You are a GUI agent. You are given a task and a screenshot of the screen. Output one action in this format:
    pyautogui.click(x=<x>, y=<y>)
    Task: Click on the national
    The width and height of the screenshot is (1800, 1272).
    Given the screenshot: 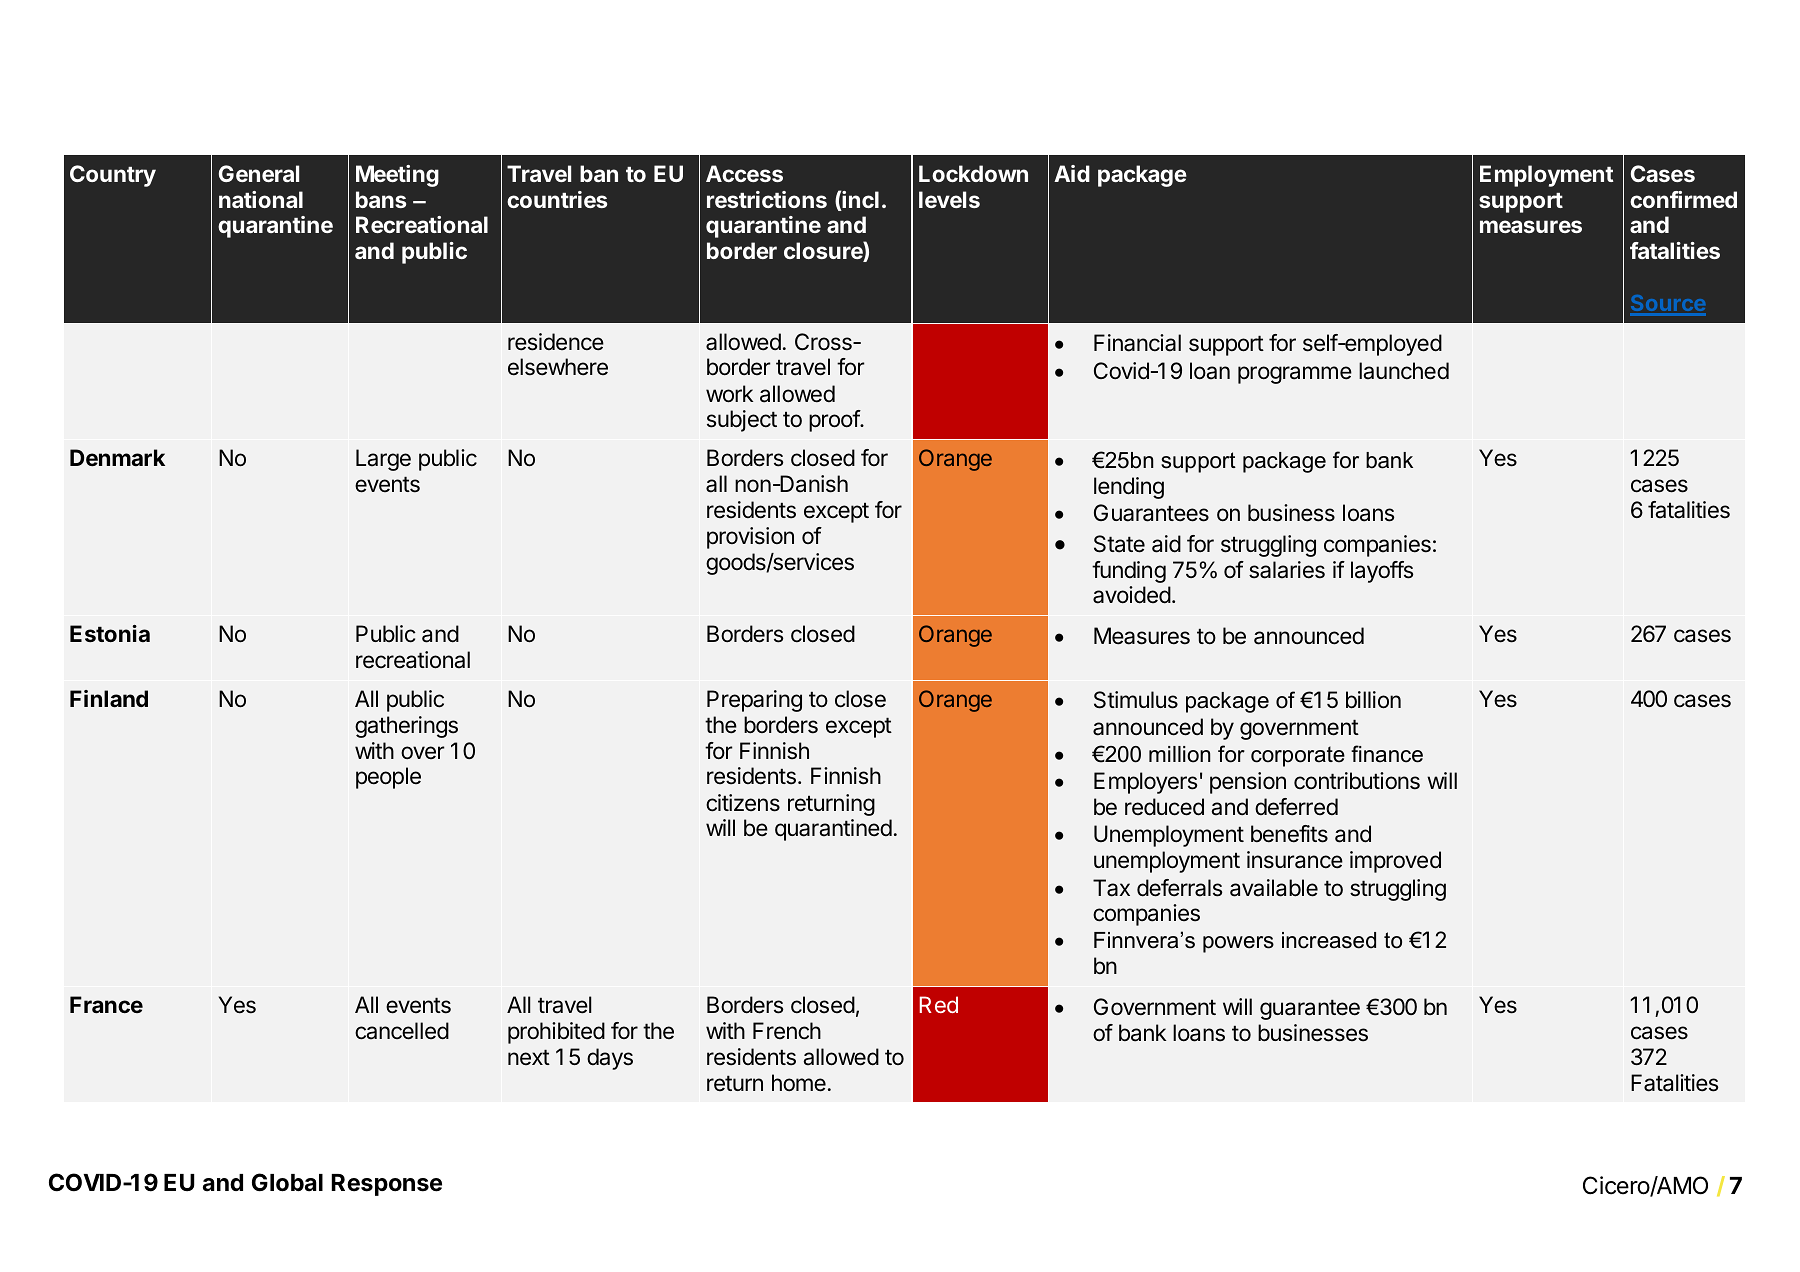 What is the action you would take?
    pyautogui.click(x=261, y=199)
